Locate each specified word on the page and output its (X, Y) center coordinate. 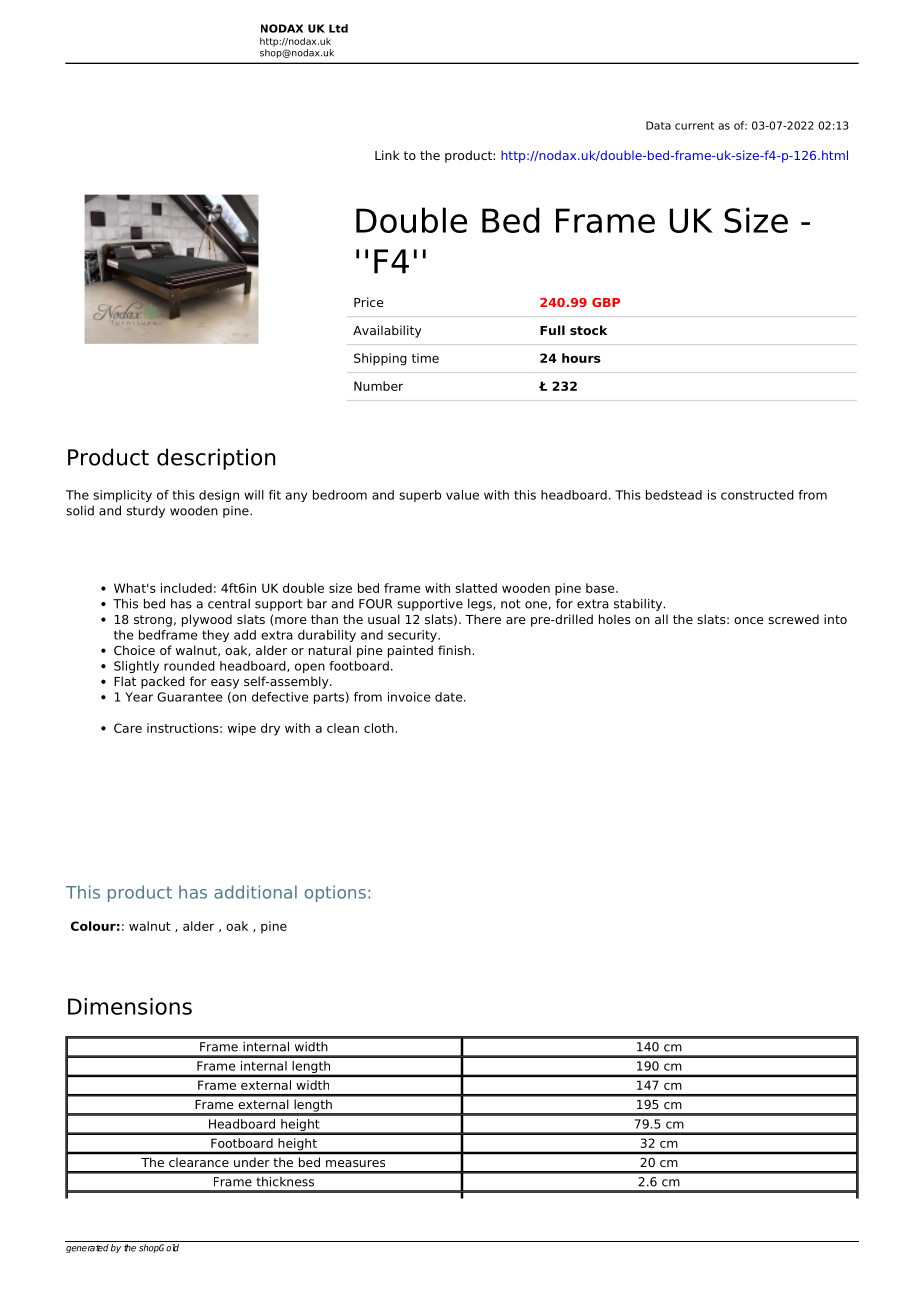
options (335, 893)
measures (355, 1163)
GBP (606, 302)
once (749, 620)
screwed (793, 619)
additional (255, 892)
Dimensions (130, 1006)
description (216, 459)
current (694, 126)
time (425, 358)
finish (454, 650)
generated (87, 1248)
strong (153, 621)
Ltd (338, 28)
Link (387, 155)
